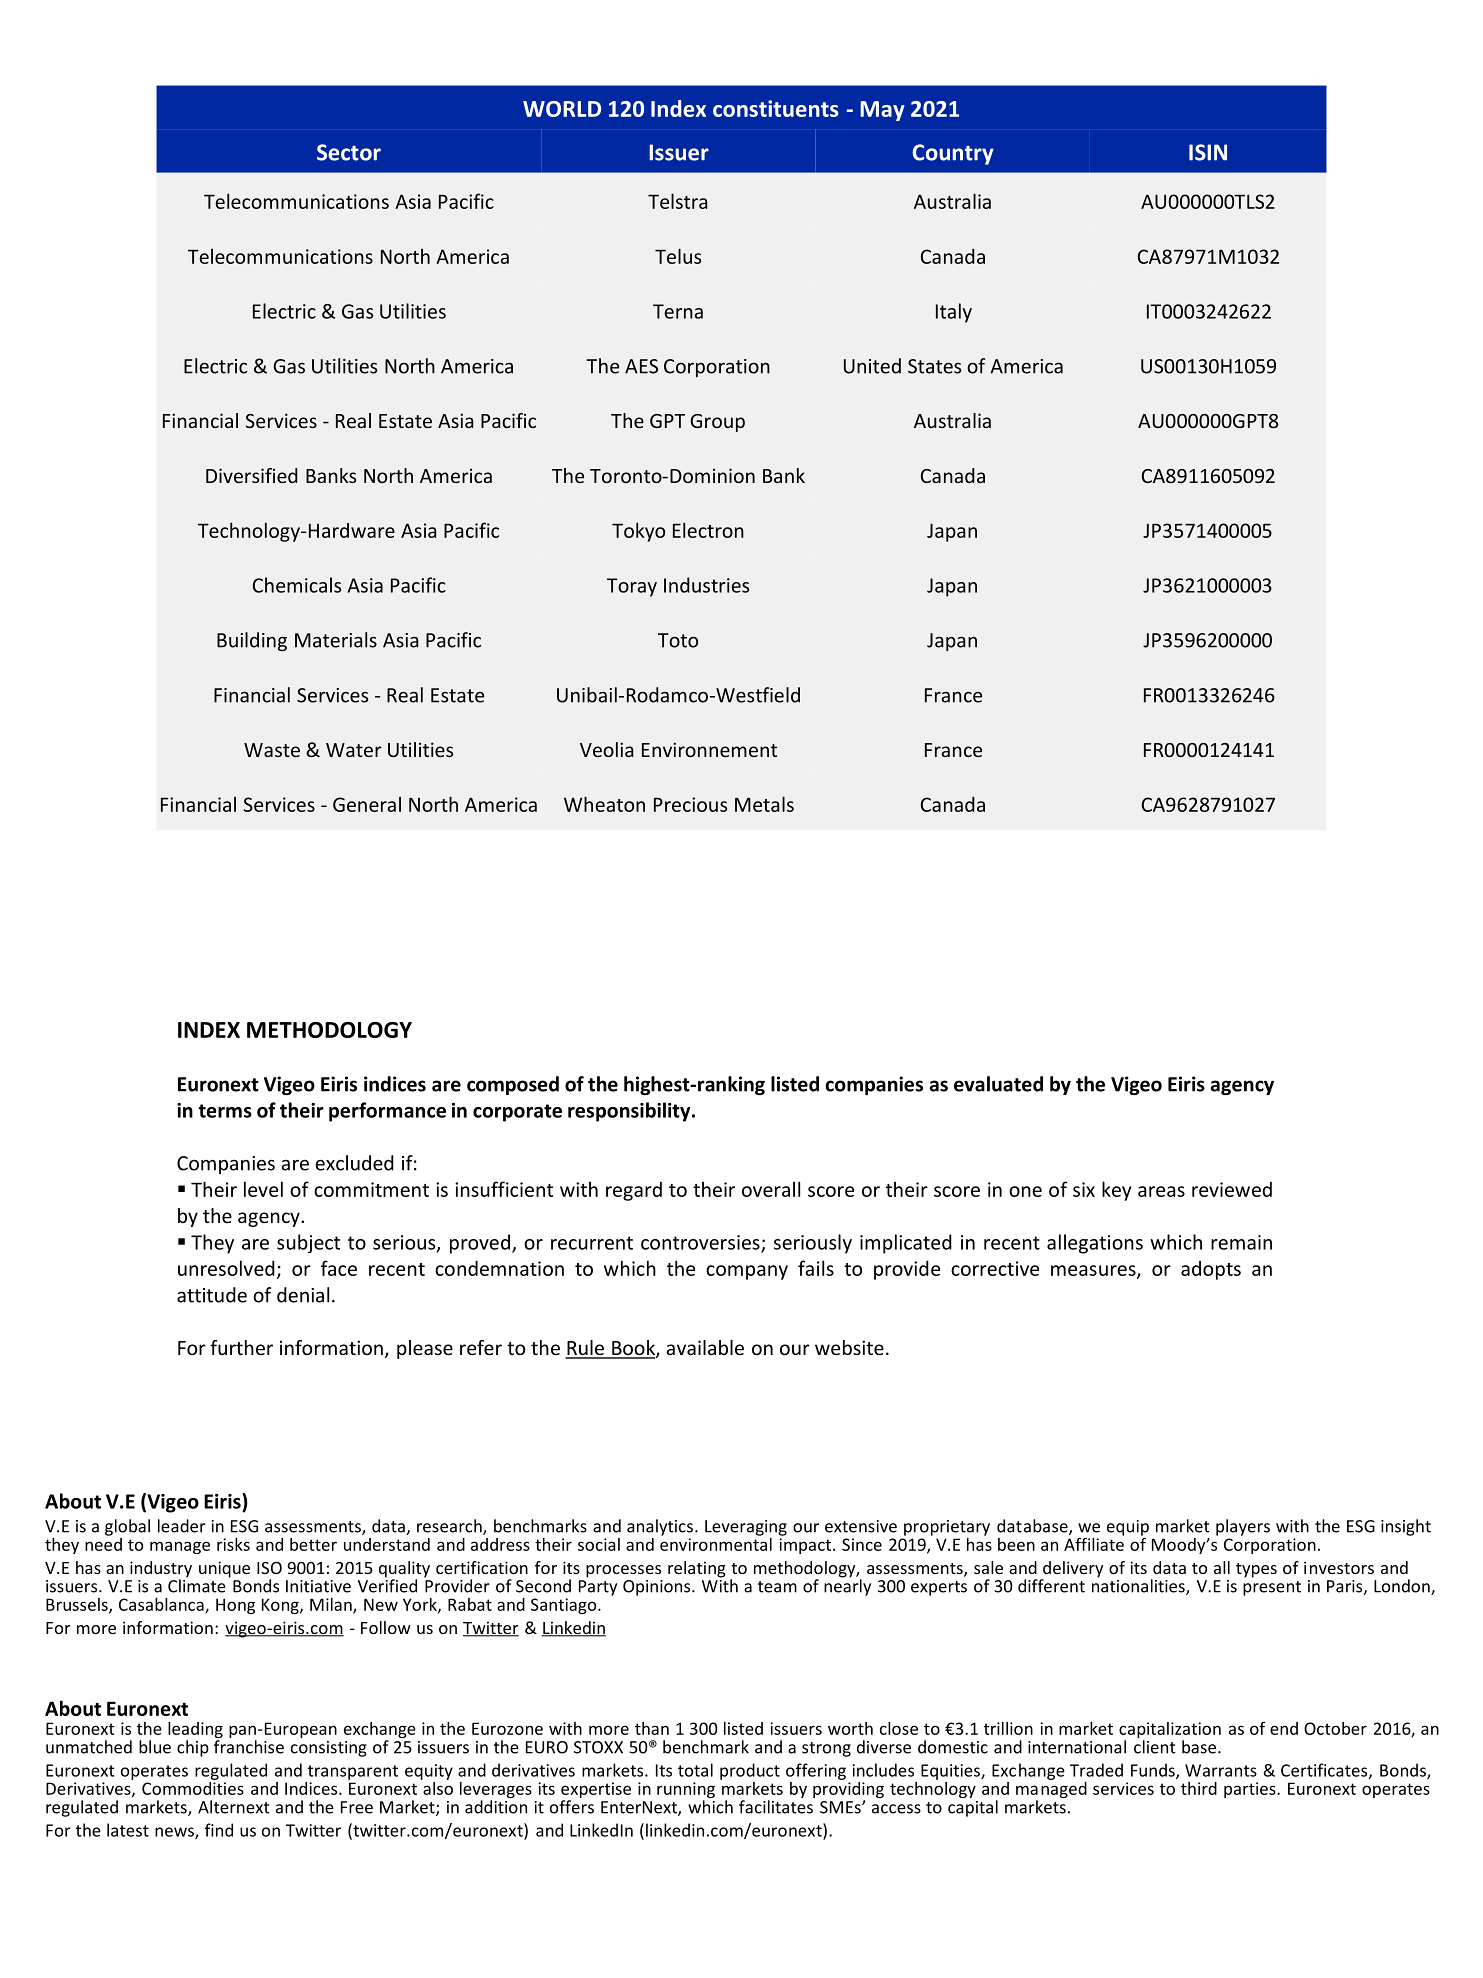 The height and width of the document is (1978, 1483). I want to click on controversies, so click(701, 1243).
